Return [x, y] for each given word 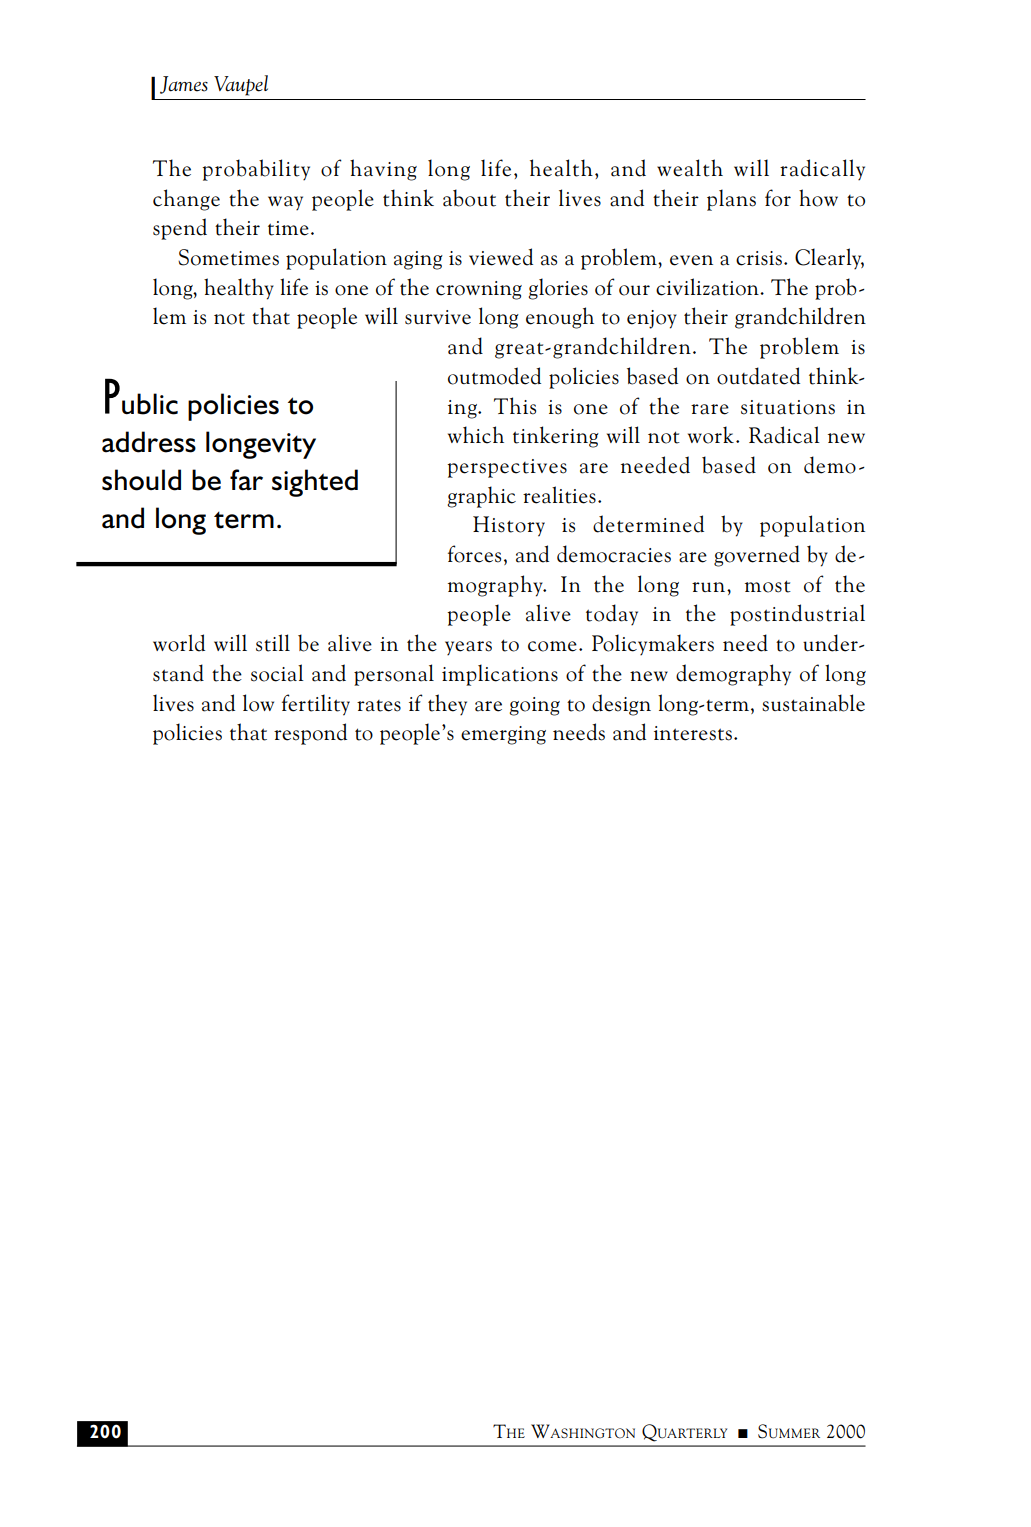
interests [693, 733]
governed [757, 556]
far [246, 480]
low [258, 703]
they [447, 705]
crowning [479, 290]
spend [180, 229]
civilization [708, 287]
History [509, 526]
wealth [690, 168]
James [184, 85]
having [383, 170]
